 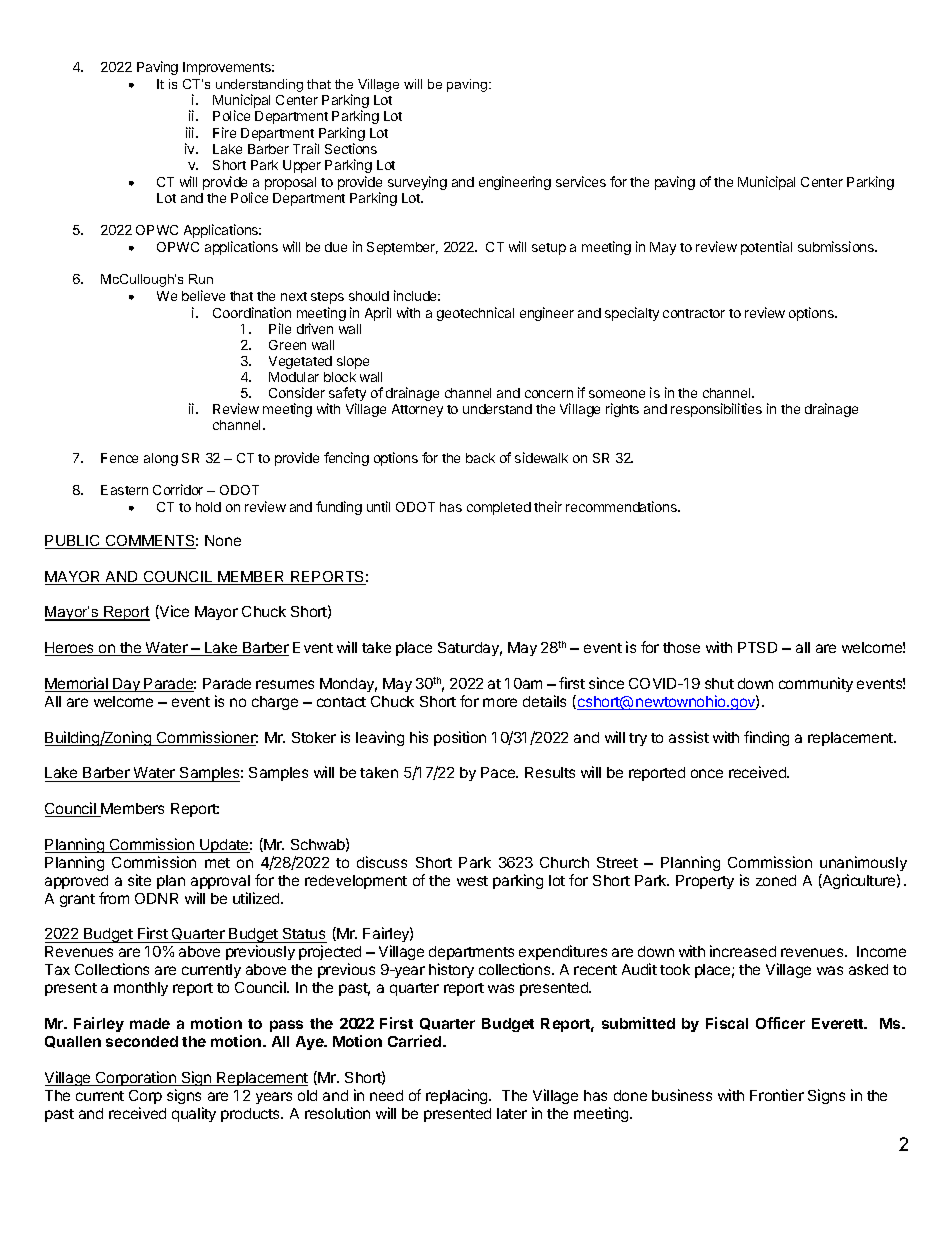 What do you see at coordinates (194, 1114) in the screenshot?
I see `quality` at bounding box center [194, 1114].
